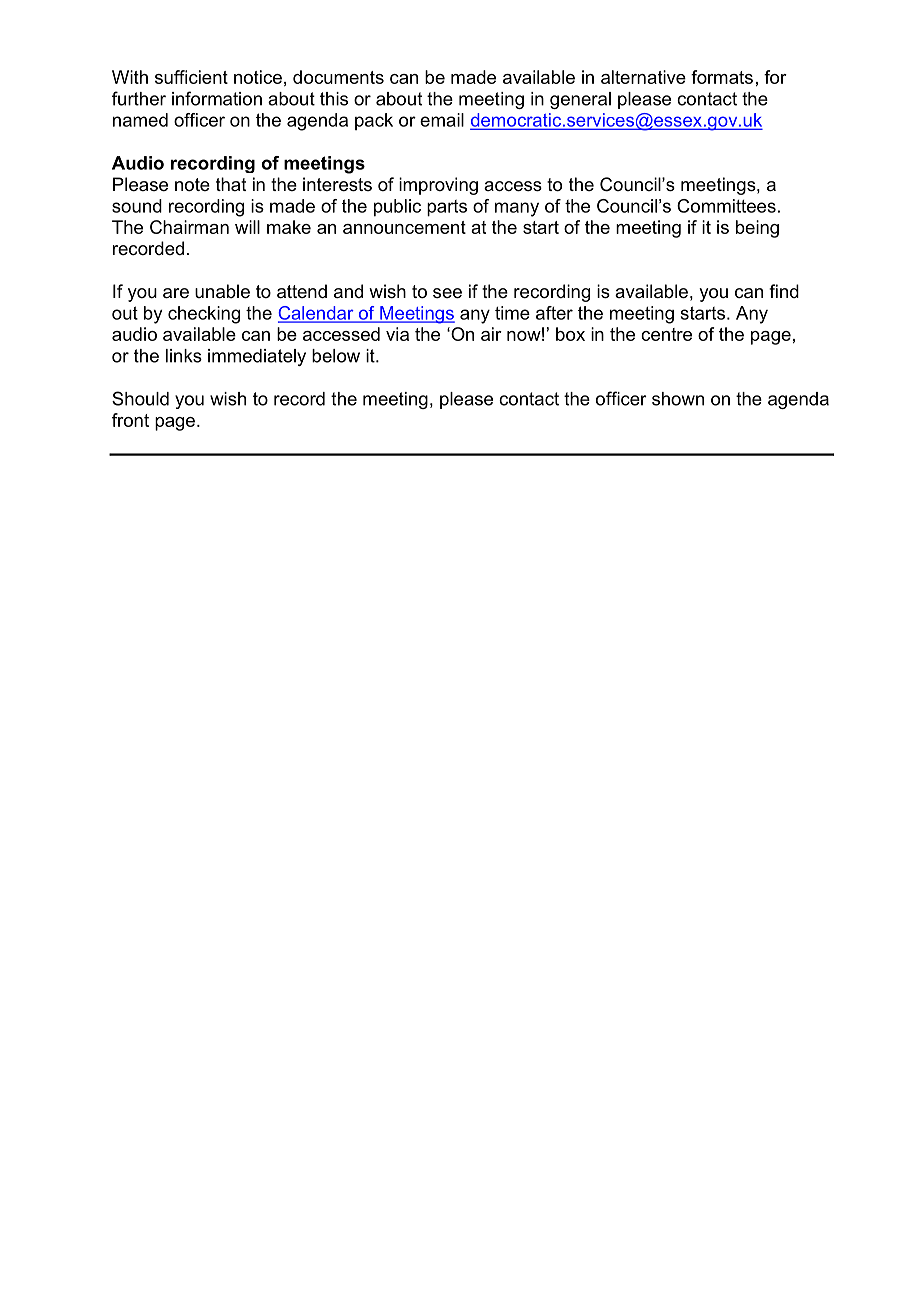  Describe the element at coordinates (191, 77) in the screenshot. I see `sufficient` at that location.
